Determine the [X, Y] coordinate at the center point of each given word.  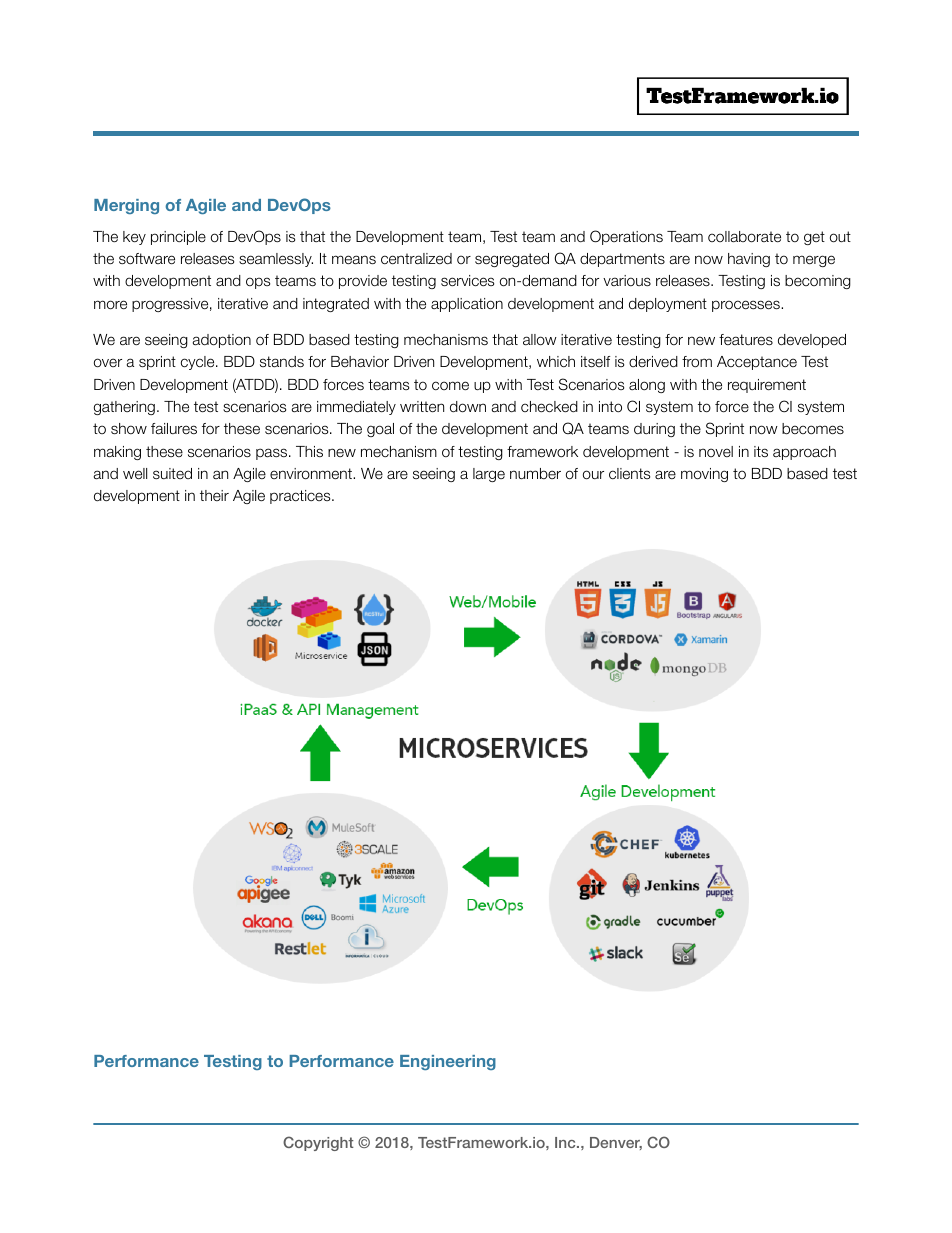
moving [704, 475]
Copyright [318, 1143]
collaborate [744, 237]
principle [178, 238]
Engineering [448, 1062]
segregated [512, 260]
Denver [616, 1143]
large [489, 475]
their [214, 495]
